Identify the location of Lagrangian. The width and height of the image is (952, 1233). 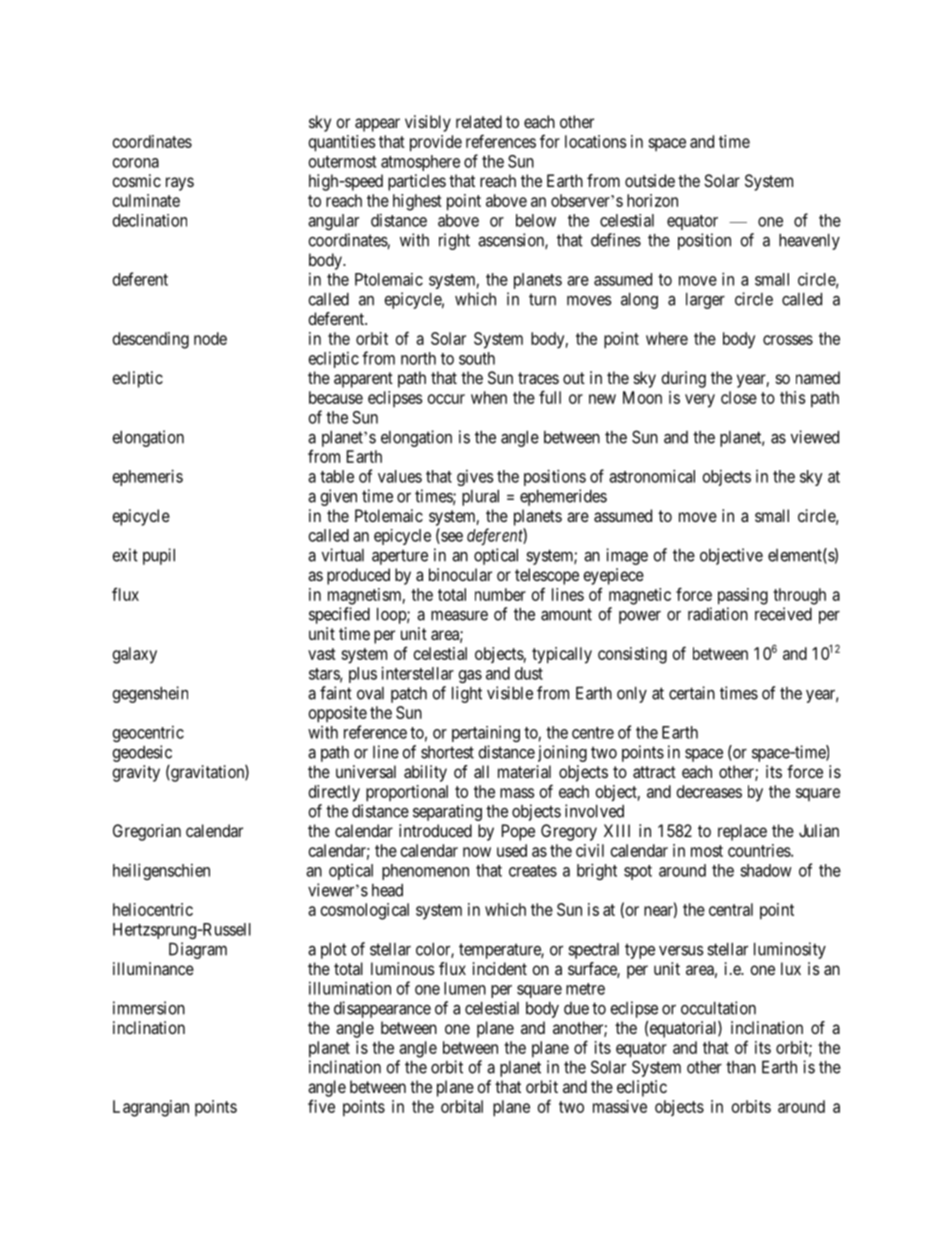
(151, 1108).
